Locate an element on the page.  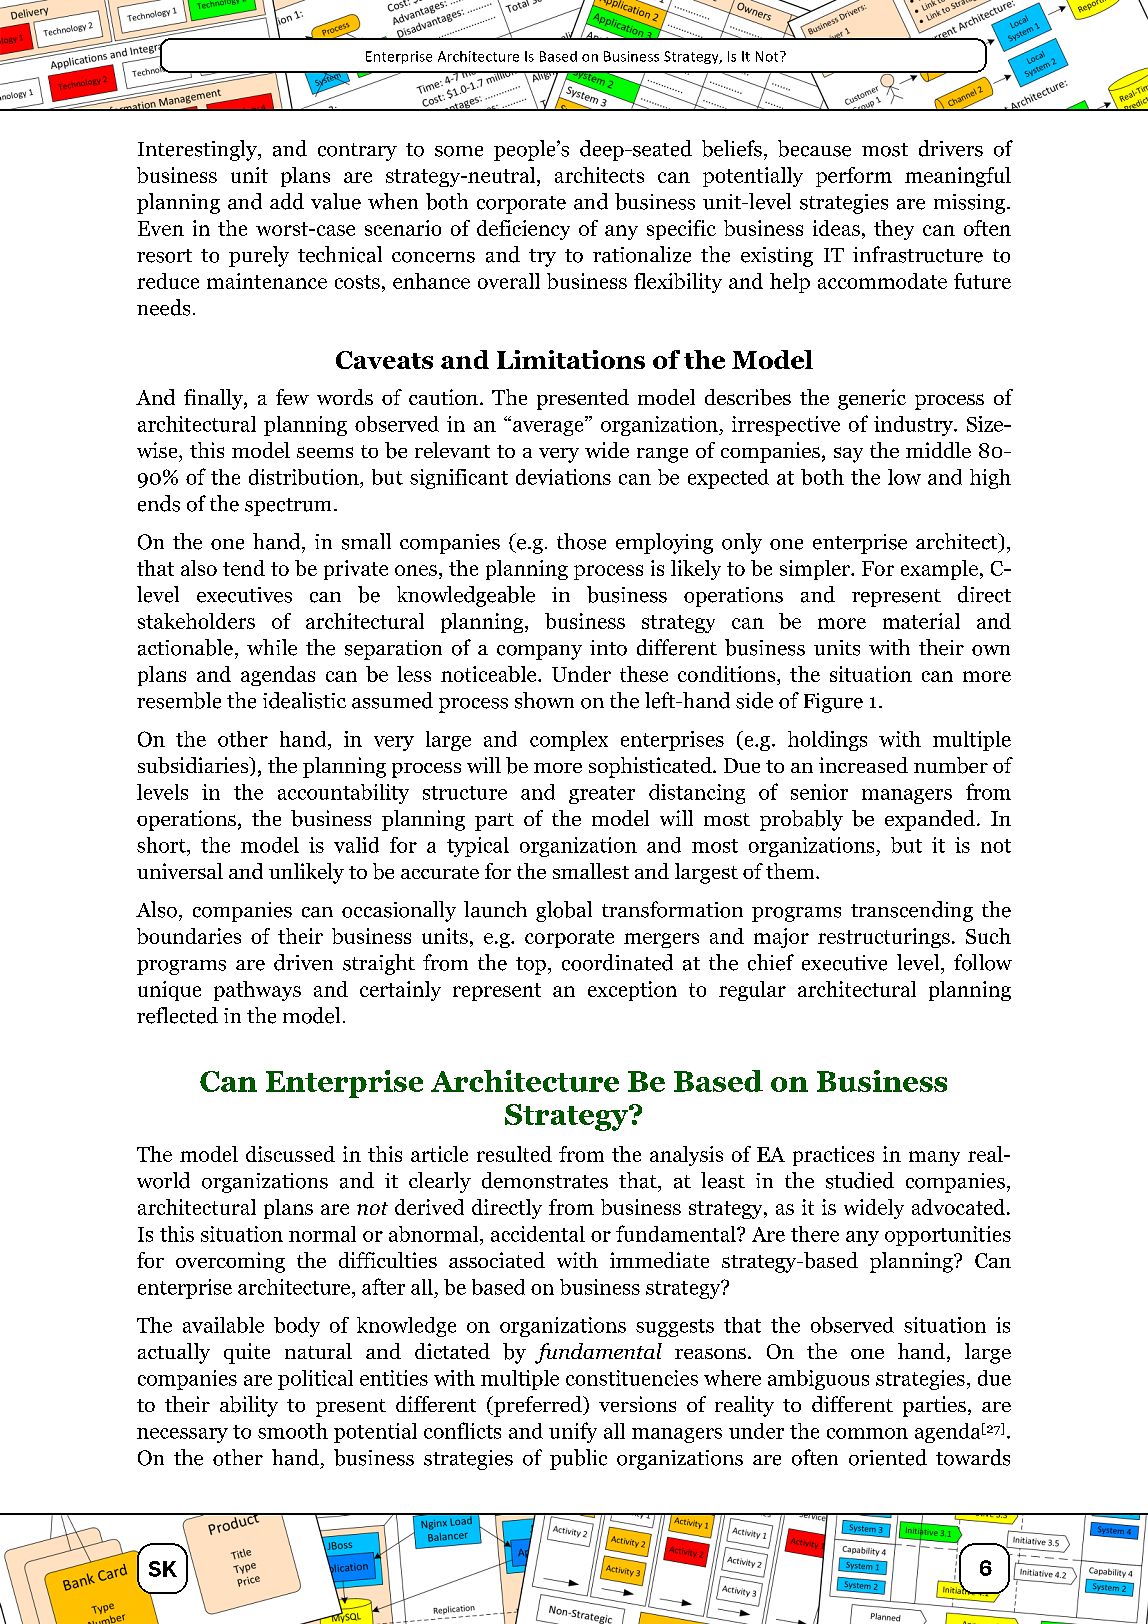
subsidiaries is located at coordinates (194, 765).
